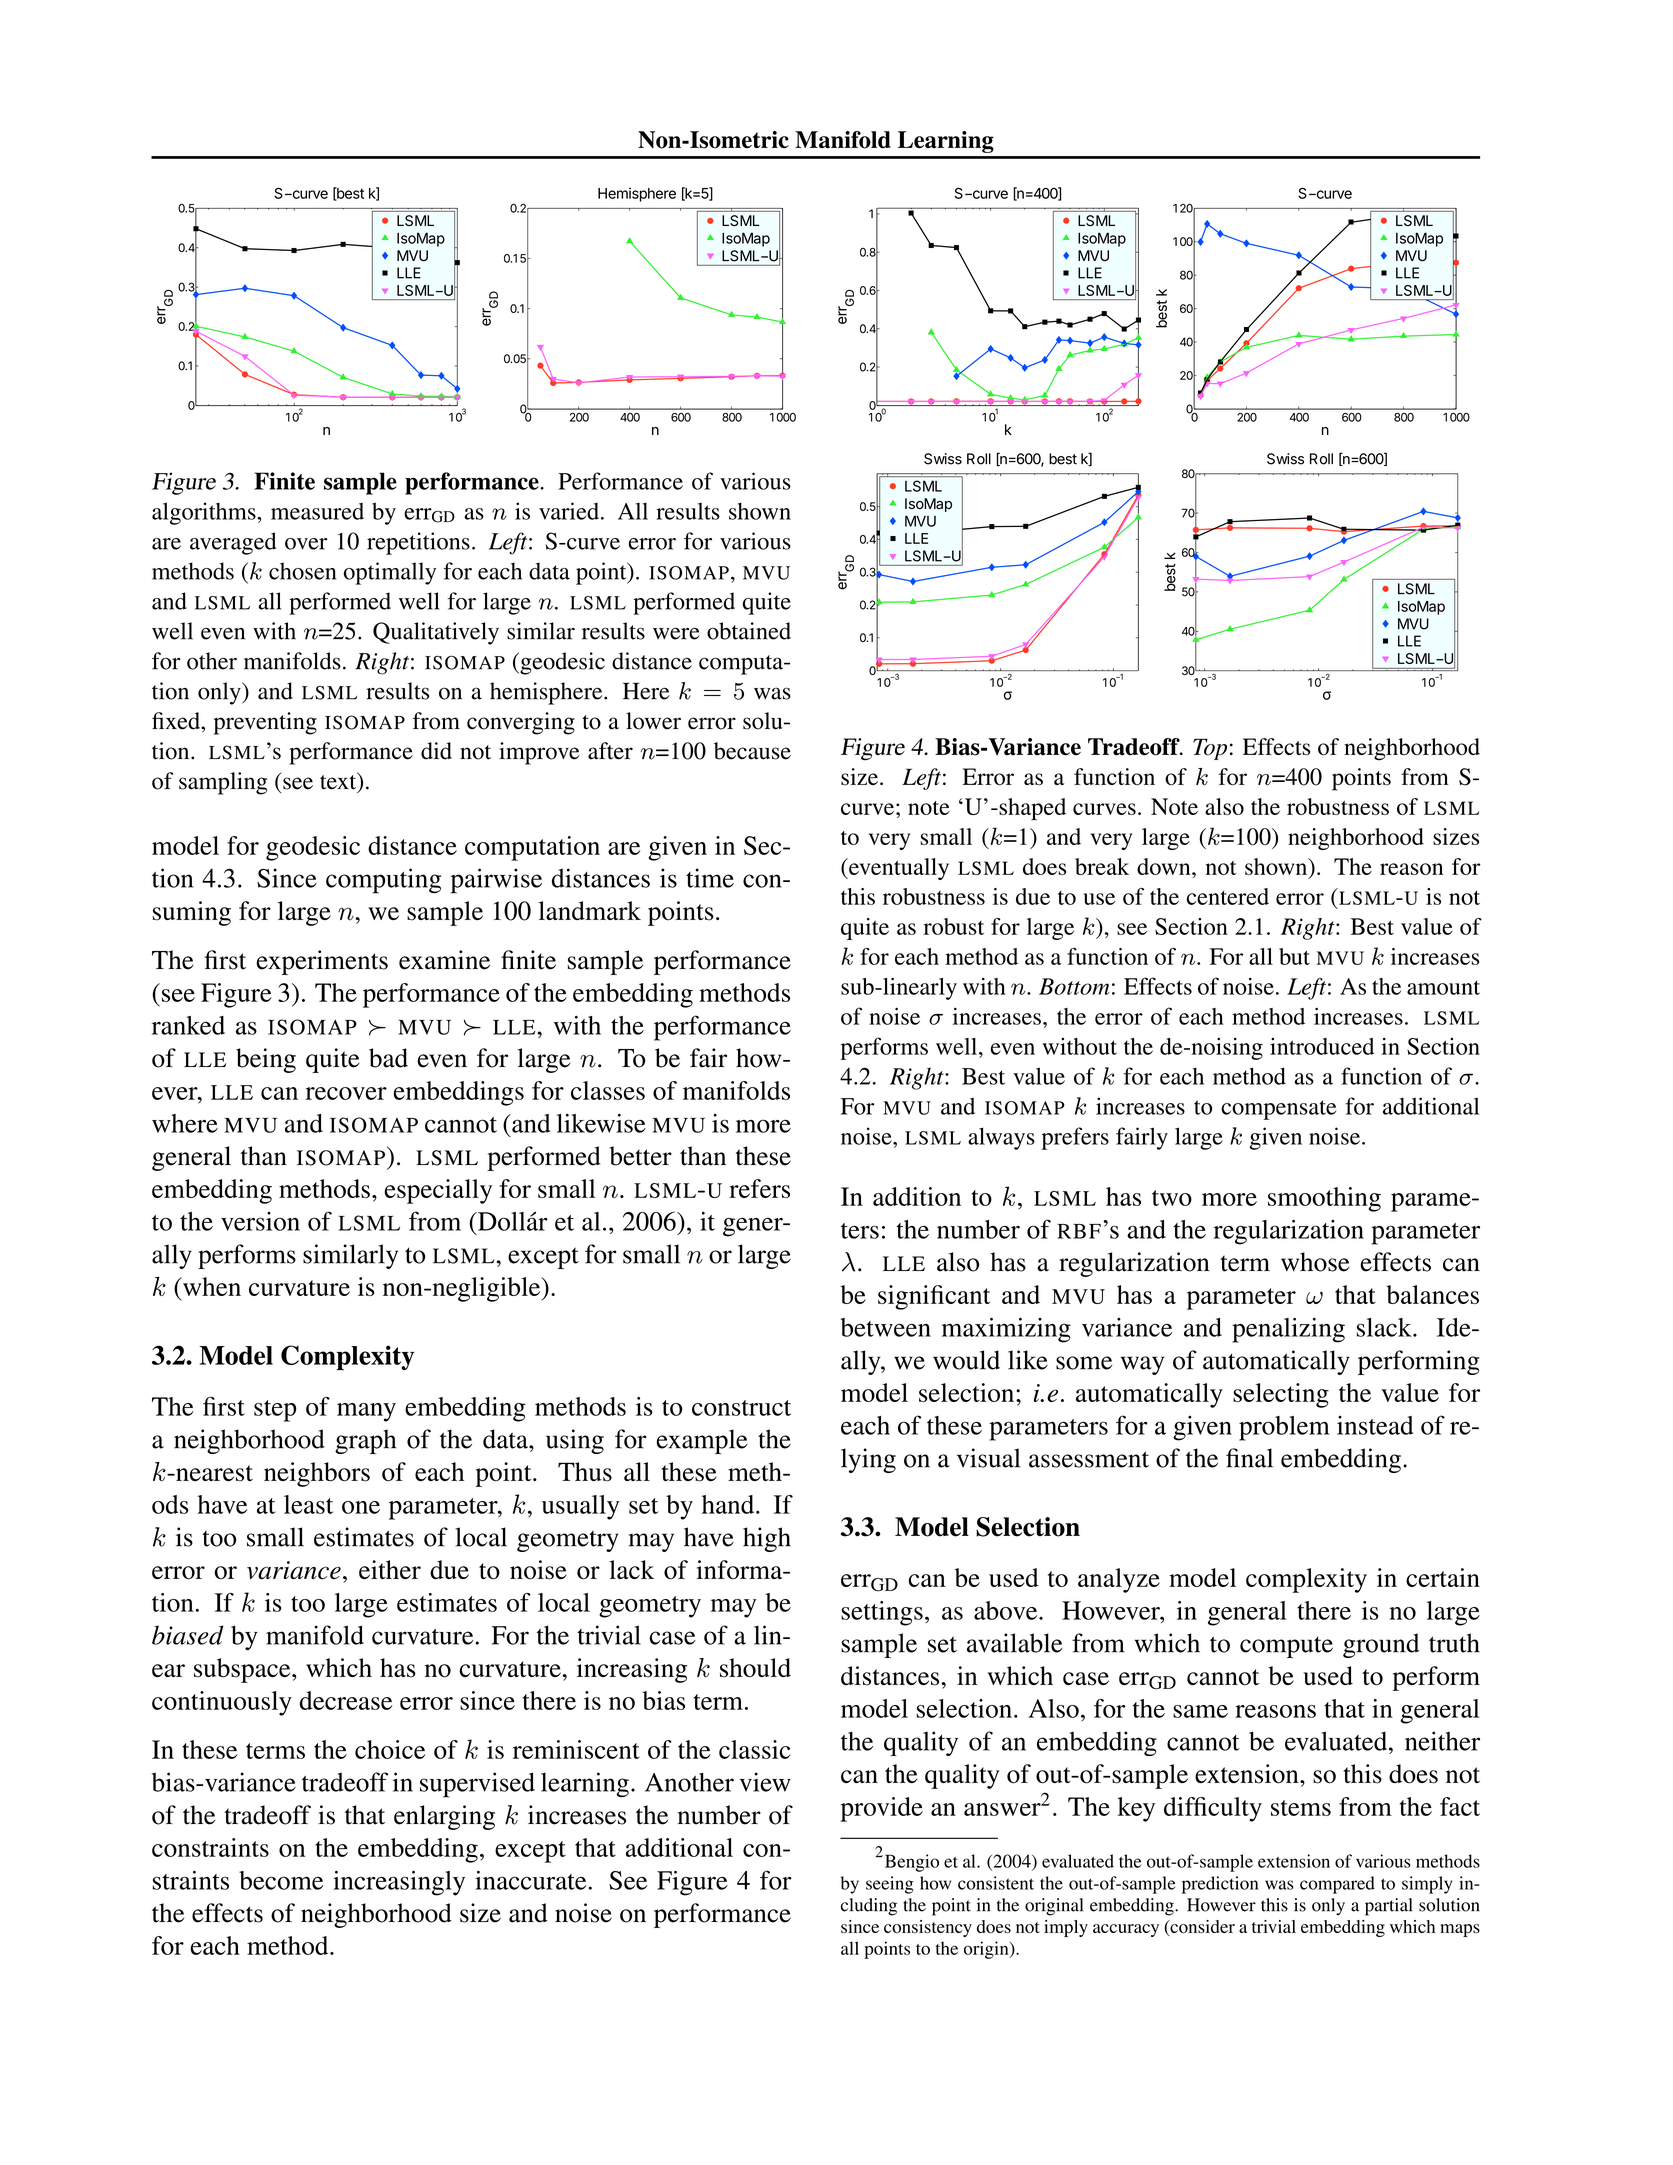  I want to click on graph, so click(365, 1441).
